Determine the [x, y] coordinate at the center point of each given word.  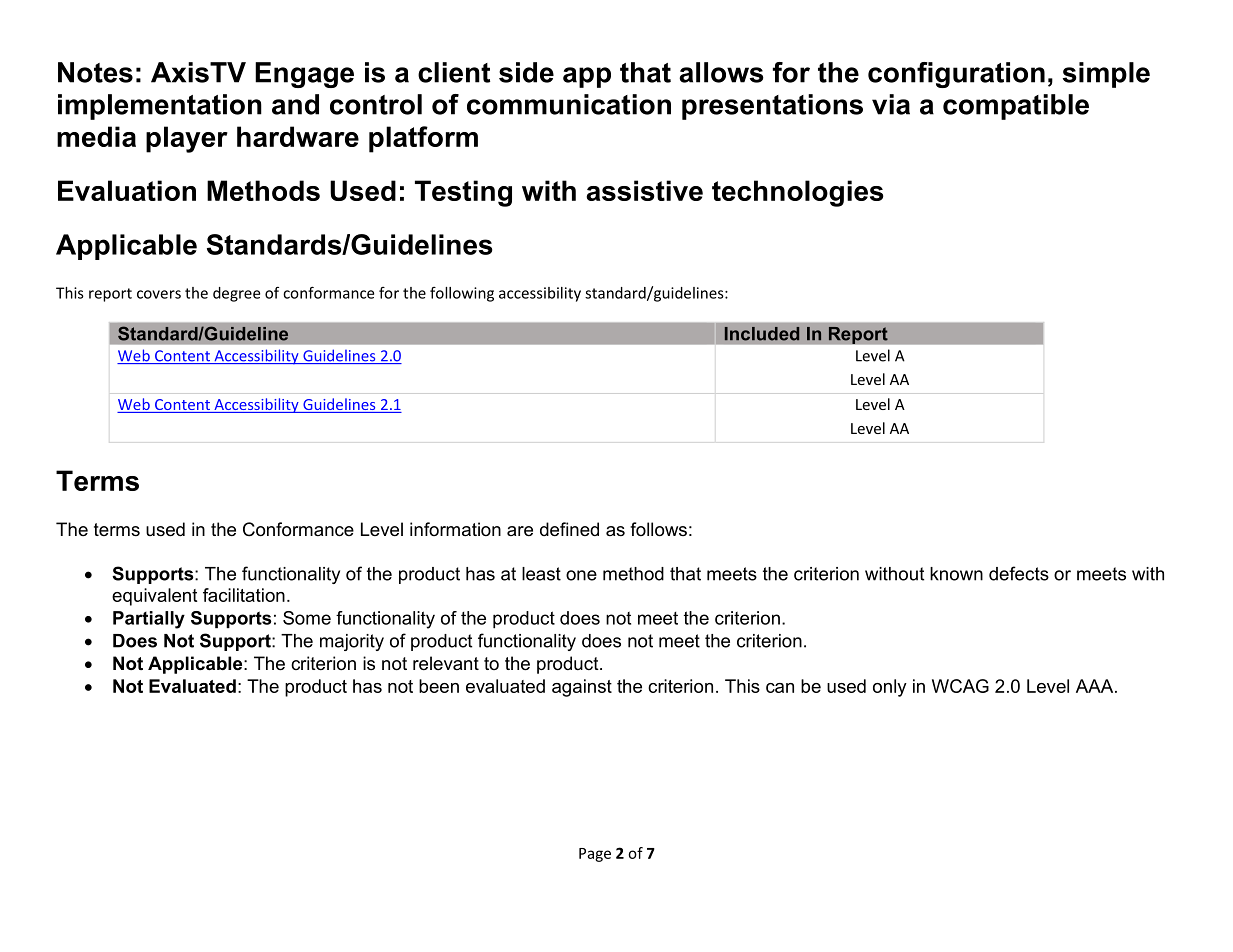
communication [569, 104]
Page [595, 855]
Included [762, 334]
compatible [1016, 107]
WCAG [960, 686]
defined [569, 529]
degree [236, 294]
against [582, 688]
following [462, 294]
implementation [160, 107]
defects [1019, 573]
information [455, 529]
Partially [149, 620]
